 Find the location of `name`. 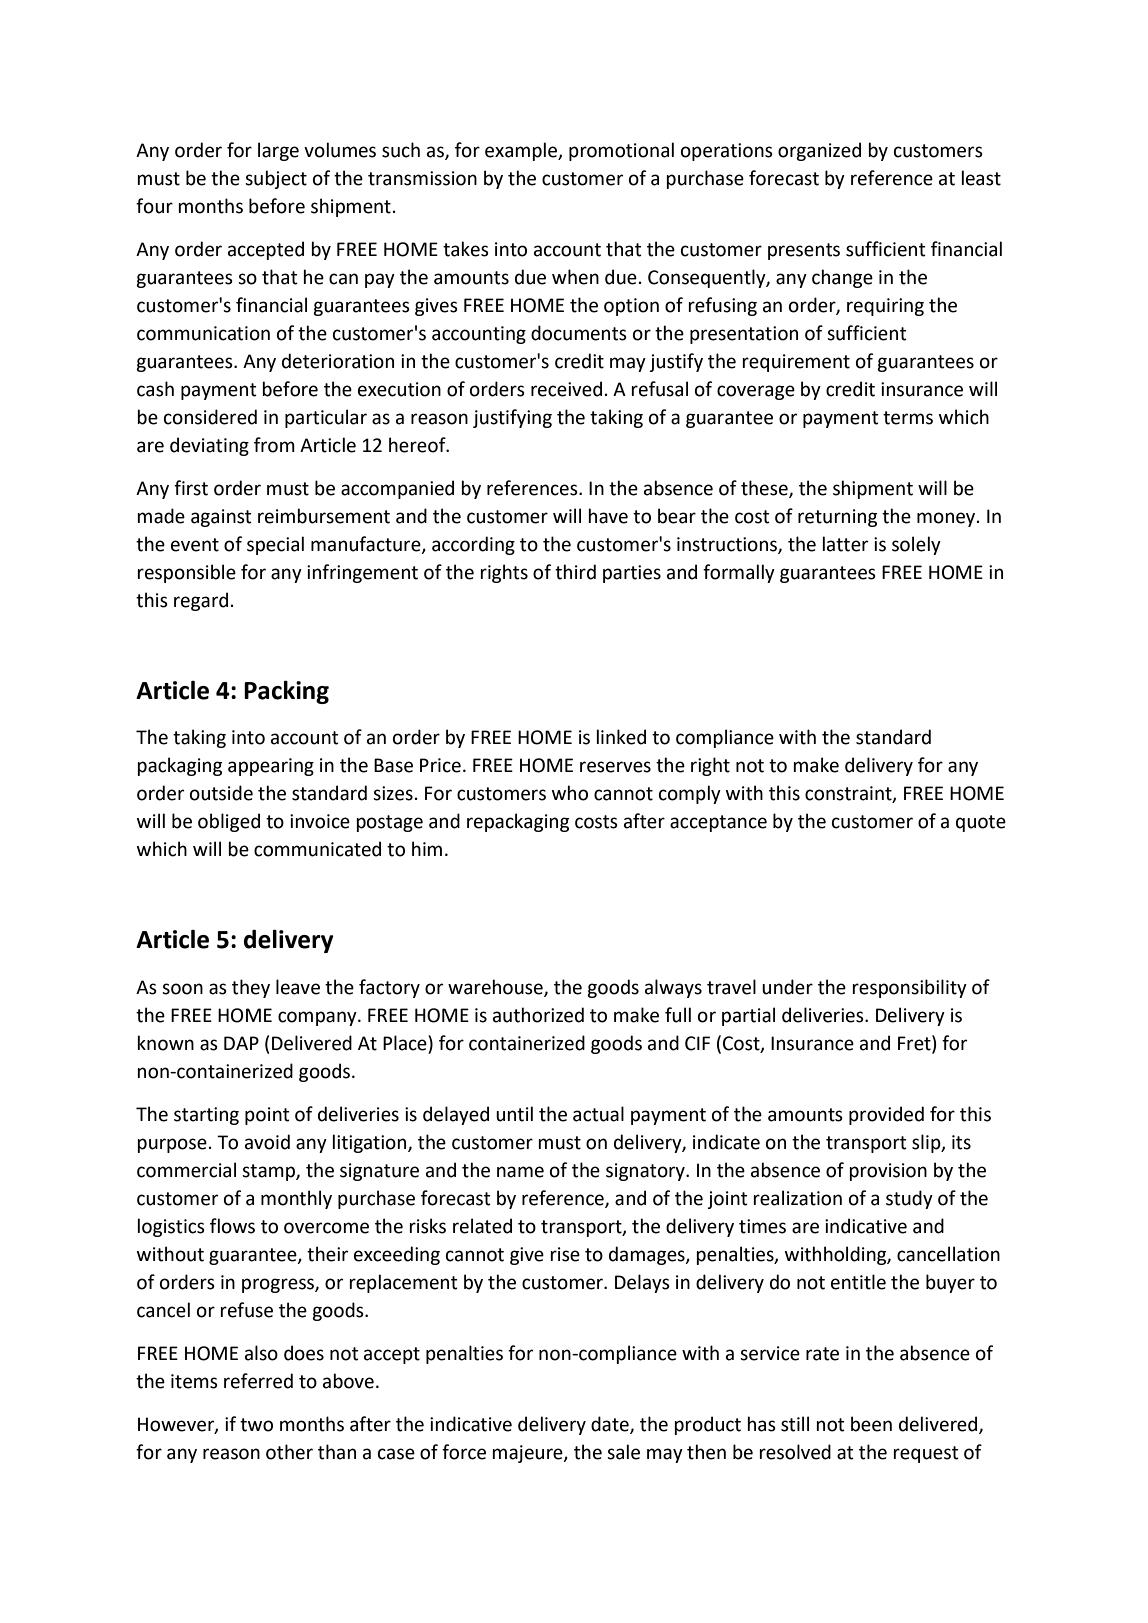

name is located at coordinates (520, 1172).
